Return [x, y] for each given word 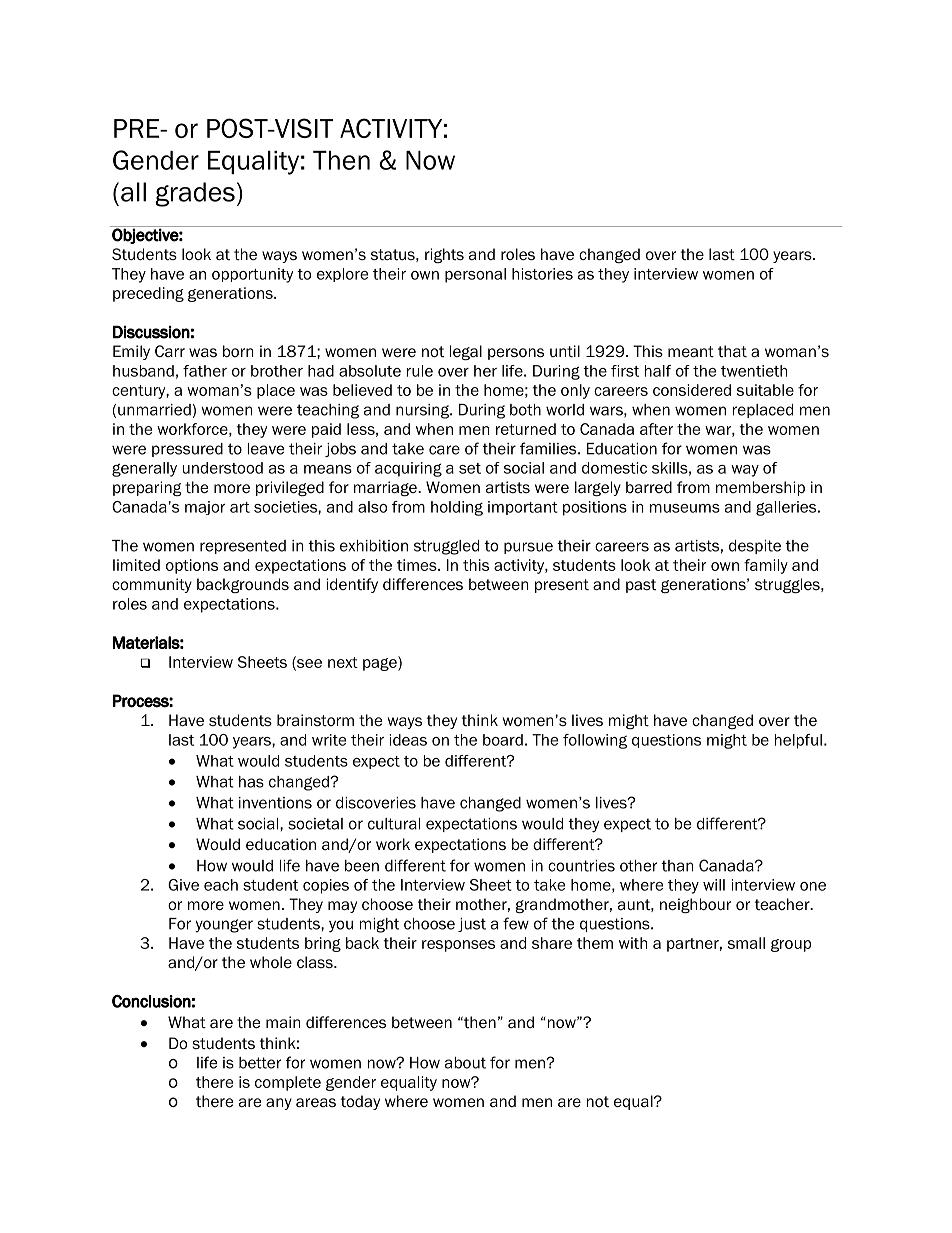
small [746, 943]
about [465, 1063]
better [260, 1063]
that [732, 351]
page [381, 663]
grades [195, 194]
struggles [788, 585]
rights [444, 255]
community [152, 585]
